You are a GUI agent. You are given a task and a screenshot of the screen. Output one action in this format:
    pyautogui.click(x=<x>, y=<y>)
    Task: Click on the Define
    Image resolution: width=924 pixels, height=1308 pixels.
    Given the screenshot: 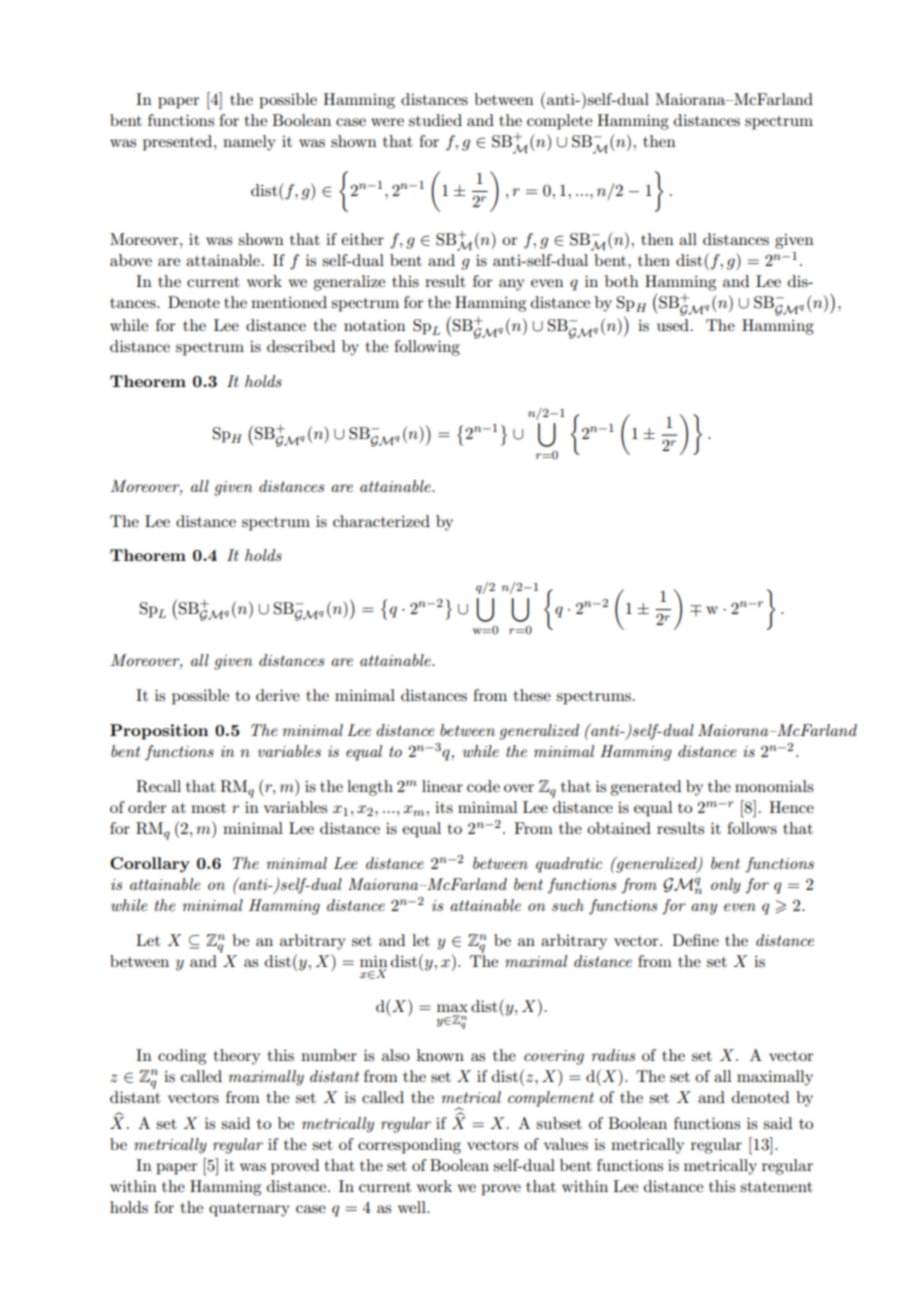 What is the action you would take?
    pyautogui.click(x=695, y=940)
